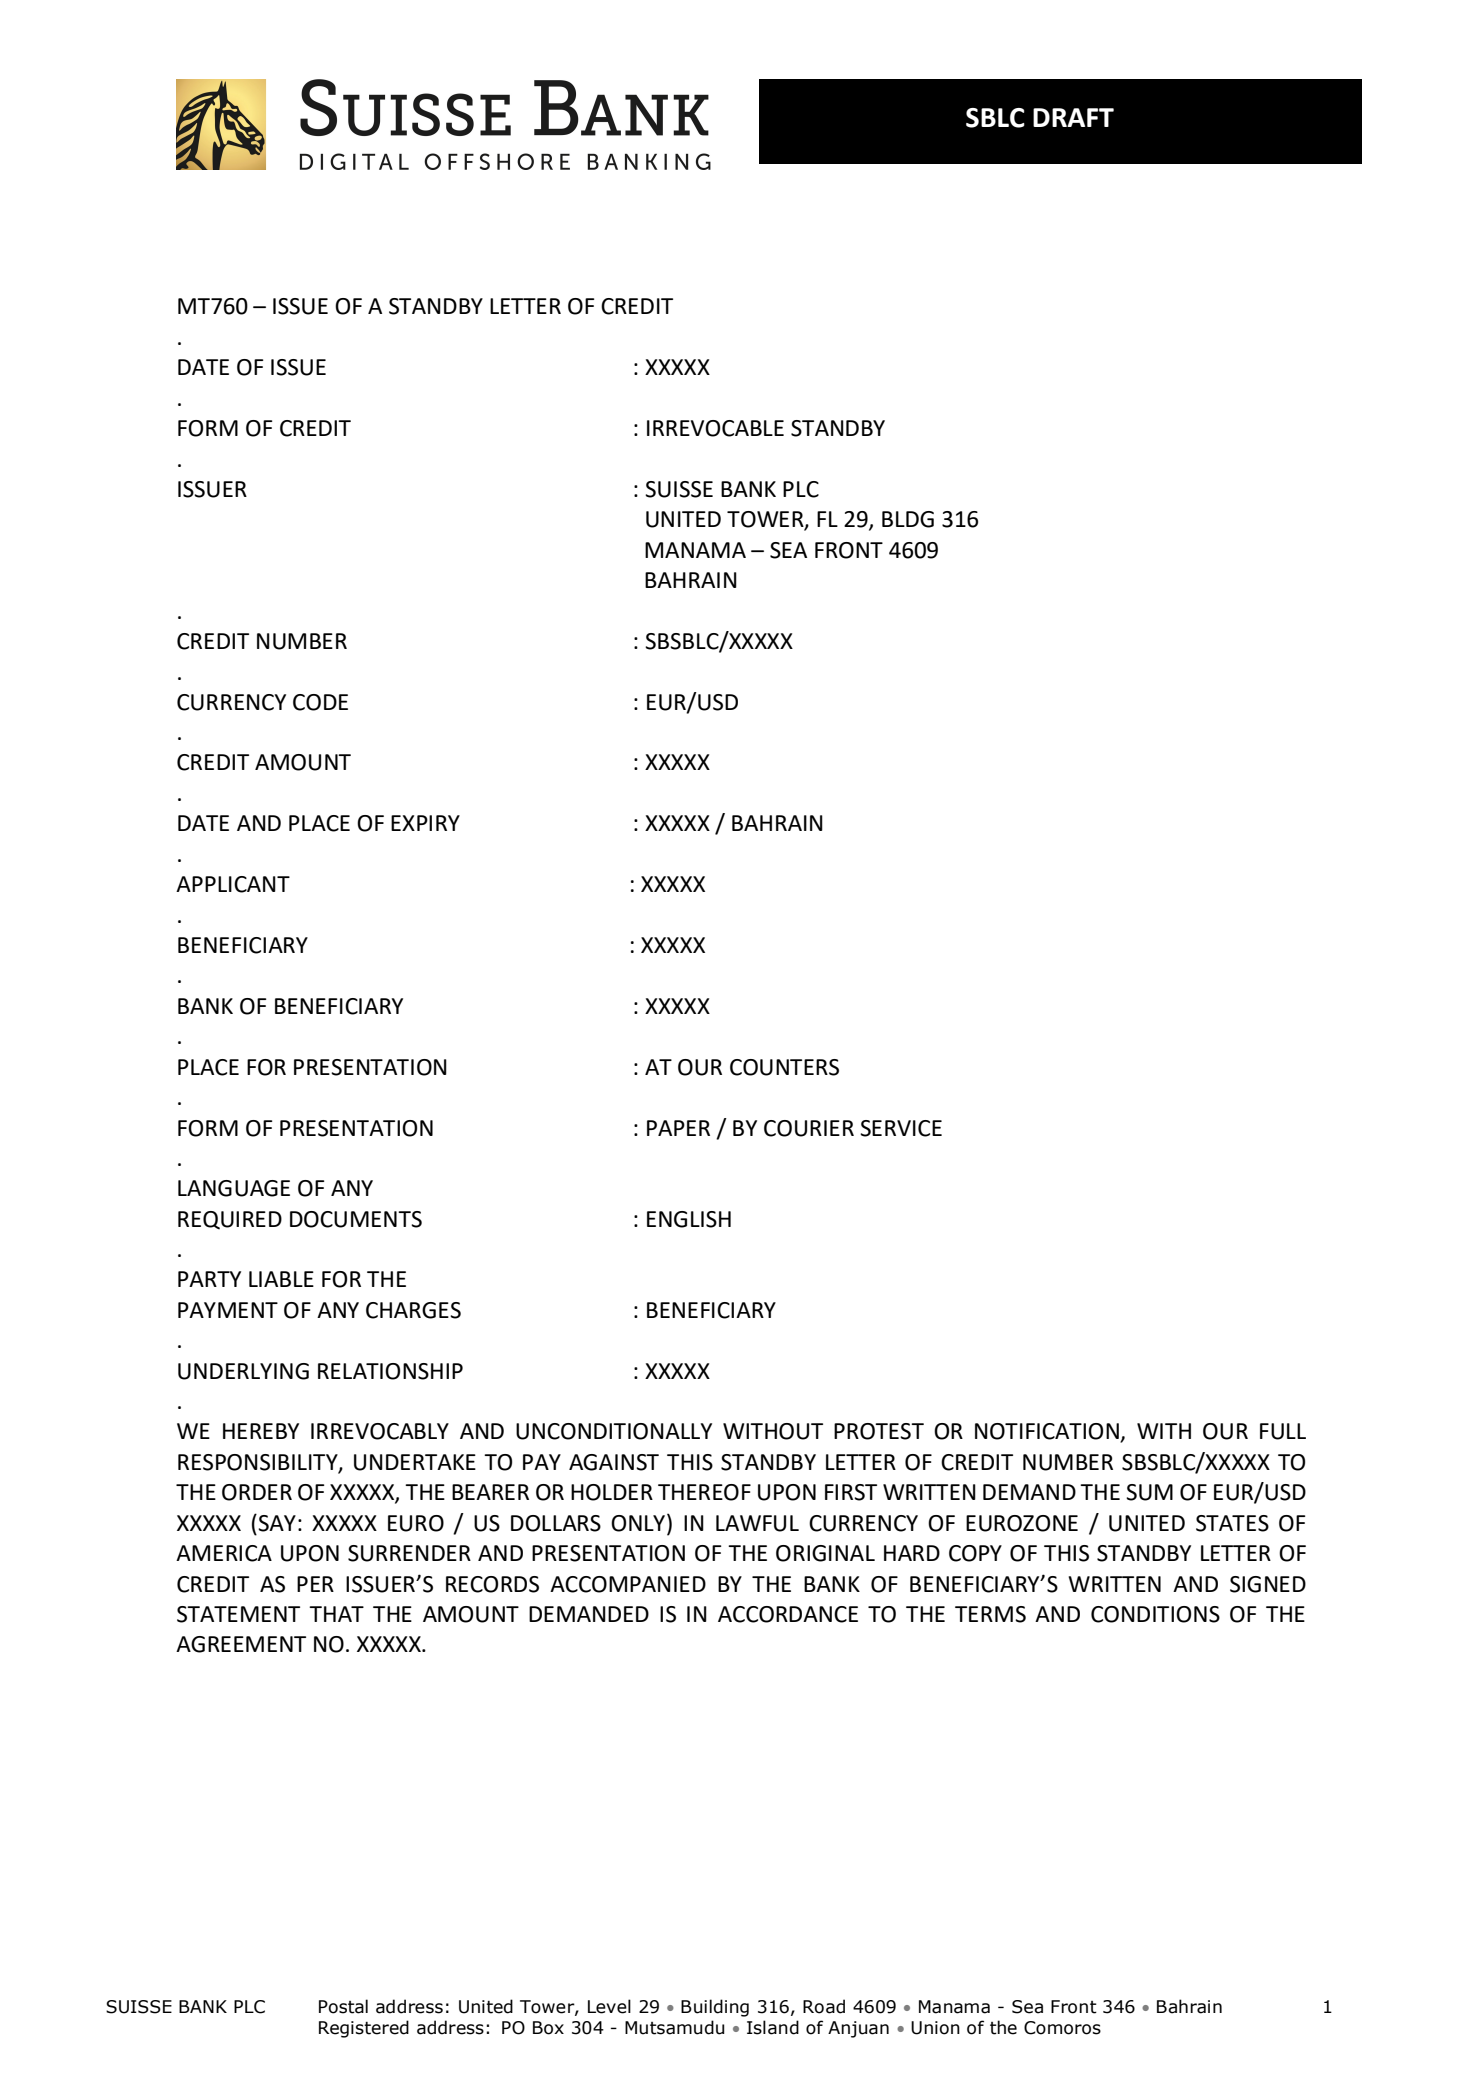  I want to click on DRAFT, so click(1073, 117).
